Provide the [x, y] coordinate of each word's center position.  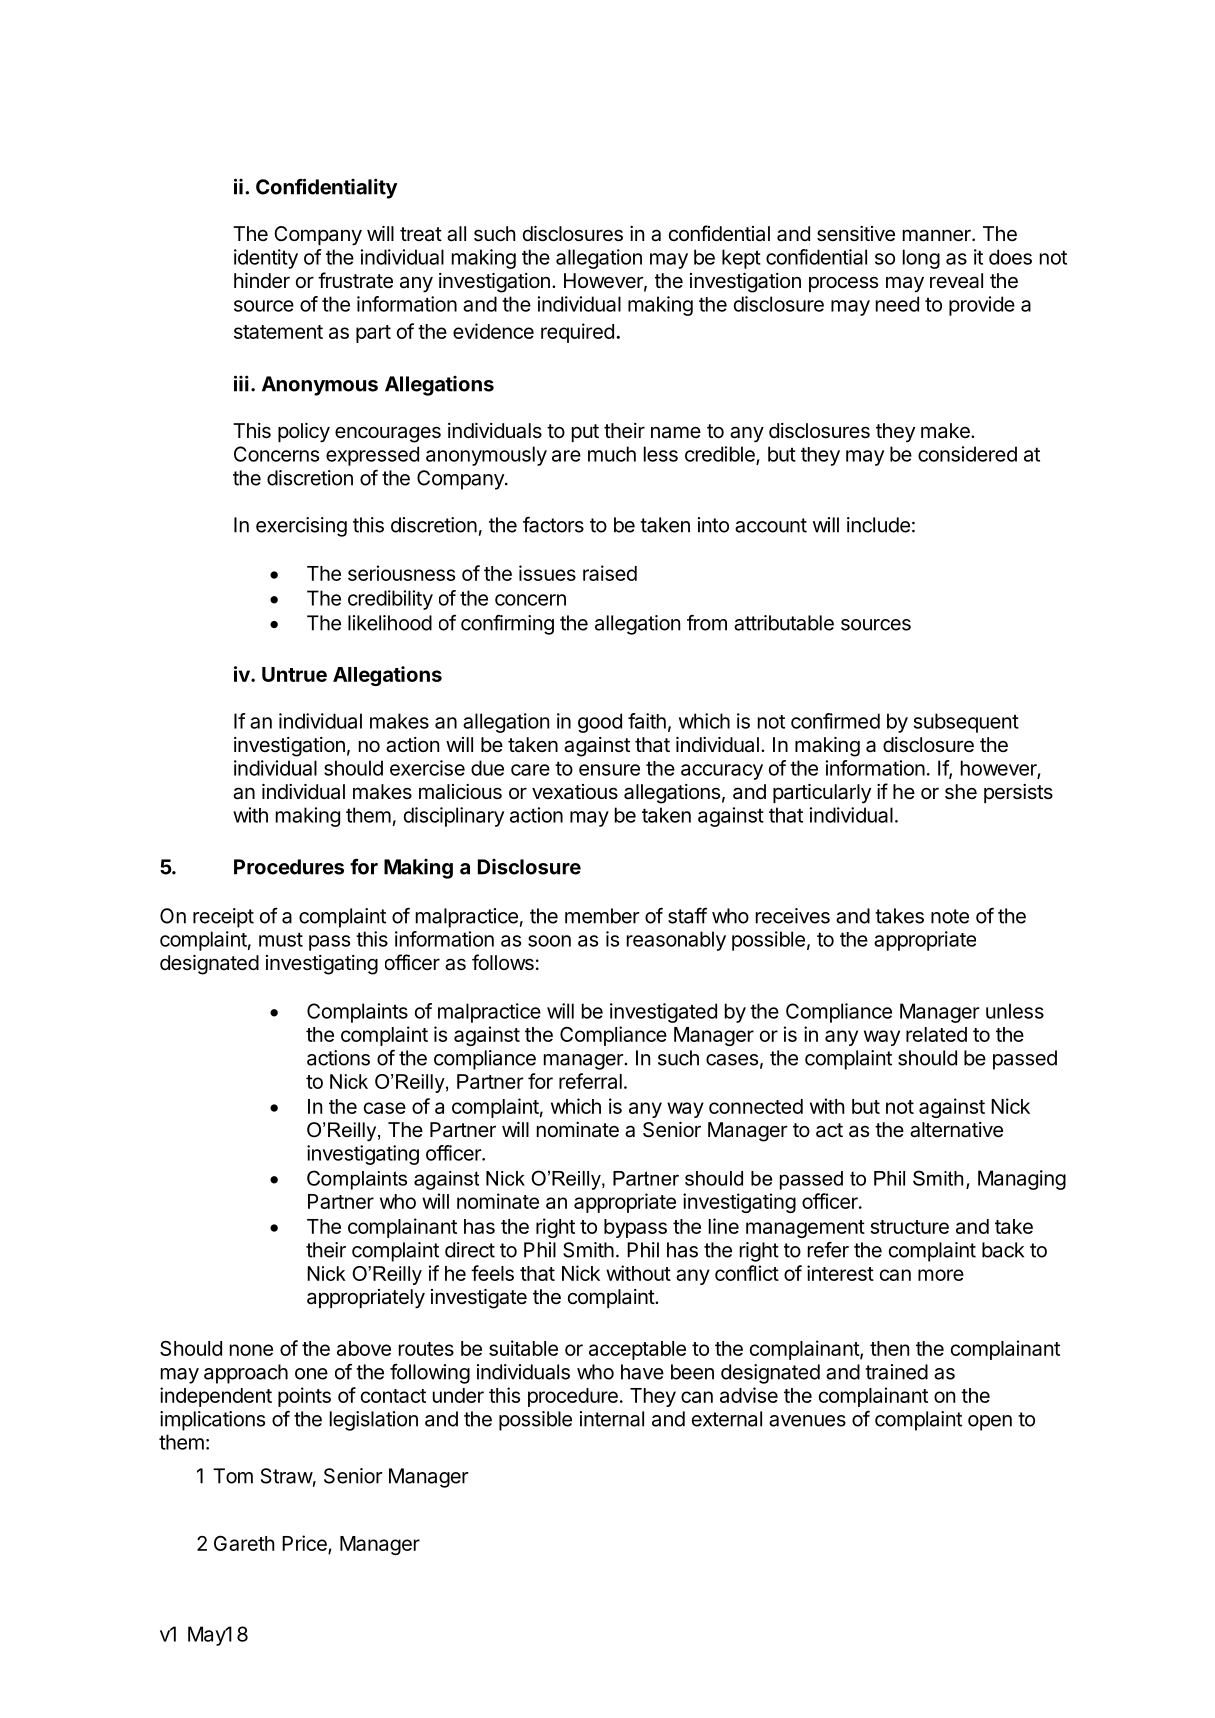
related [936, 1034]
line [724, 1226]
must [281, 939]
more [941, 1275]
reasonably [676, 941]
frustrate [355, 280]
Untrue [294, 674]
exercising [301, 527]
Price [305, 1544]
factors [553, 524]
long [921, 259]
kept [741, 259]
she [961, 792]
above [364, 1348]
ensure [609, 770]
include [878, 525]
